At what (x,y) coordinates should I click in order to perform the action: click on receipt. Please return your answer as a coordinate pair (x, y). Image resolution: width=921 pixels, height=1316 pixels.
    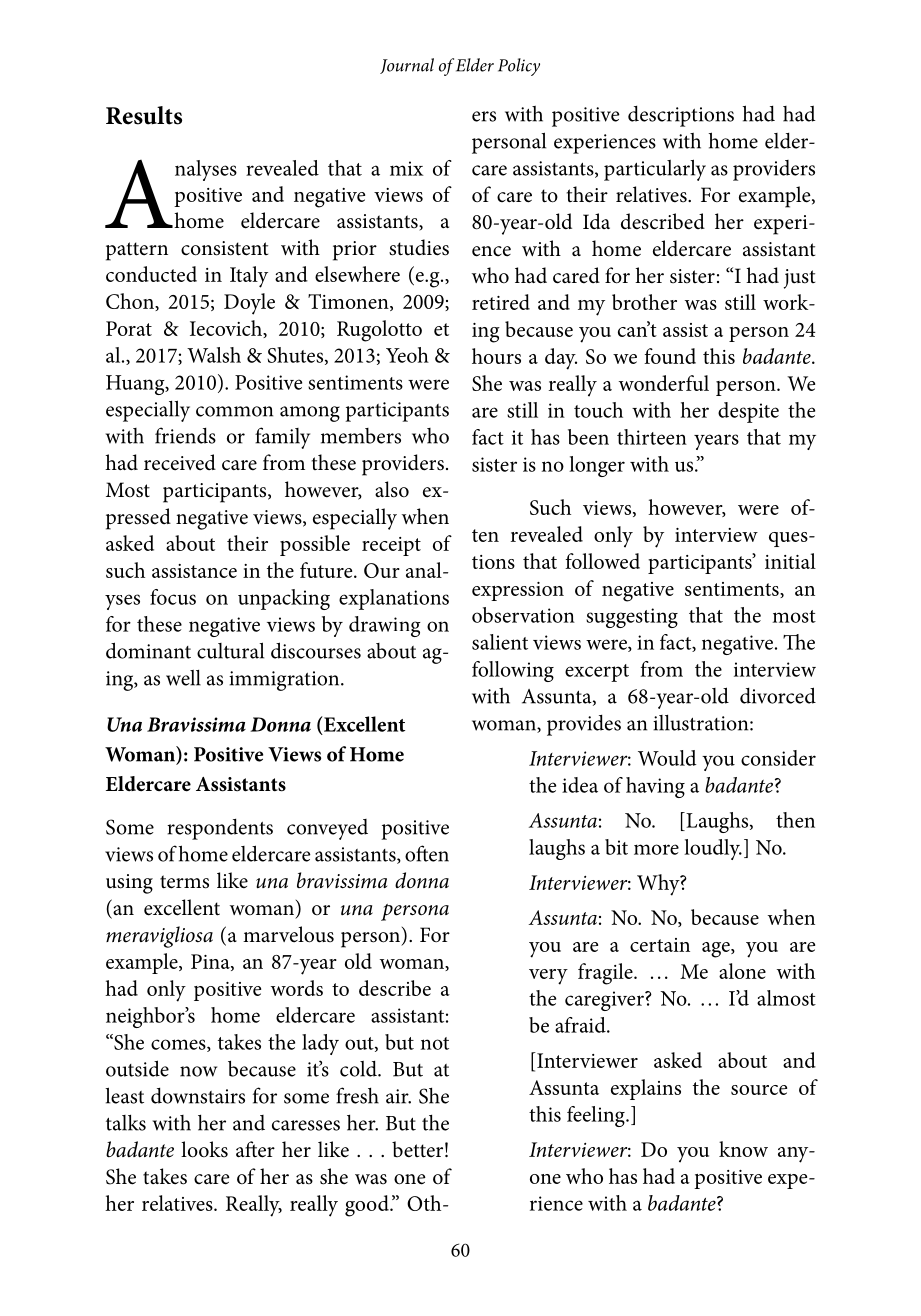
    Looking at the image, I should click on (391, 546).
